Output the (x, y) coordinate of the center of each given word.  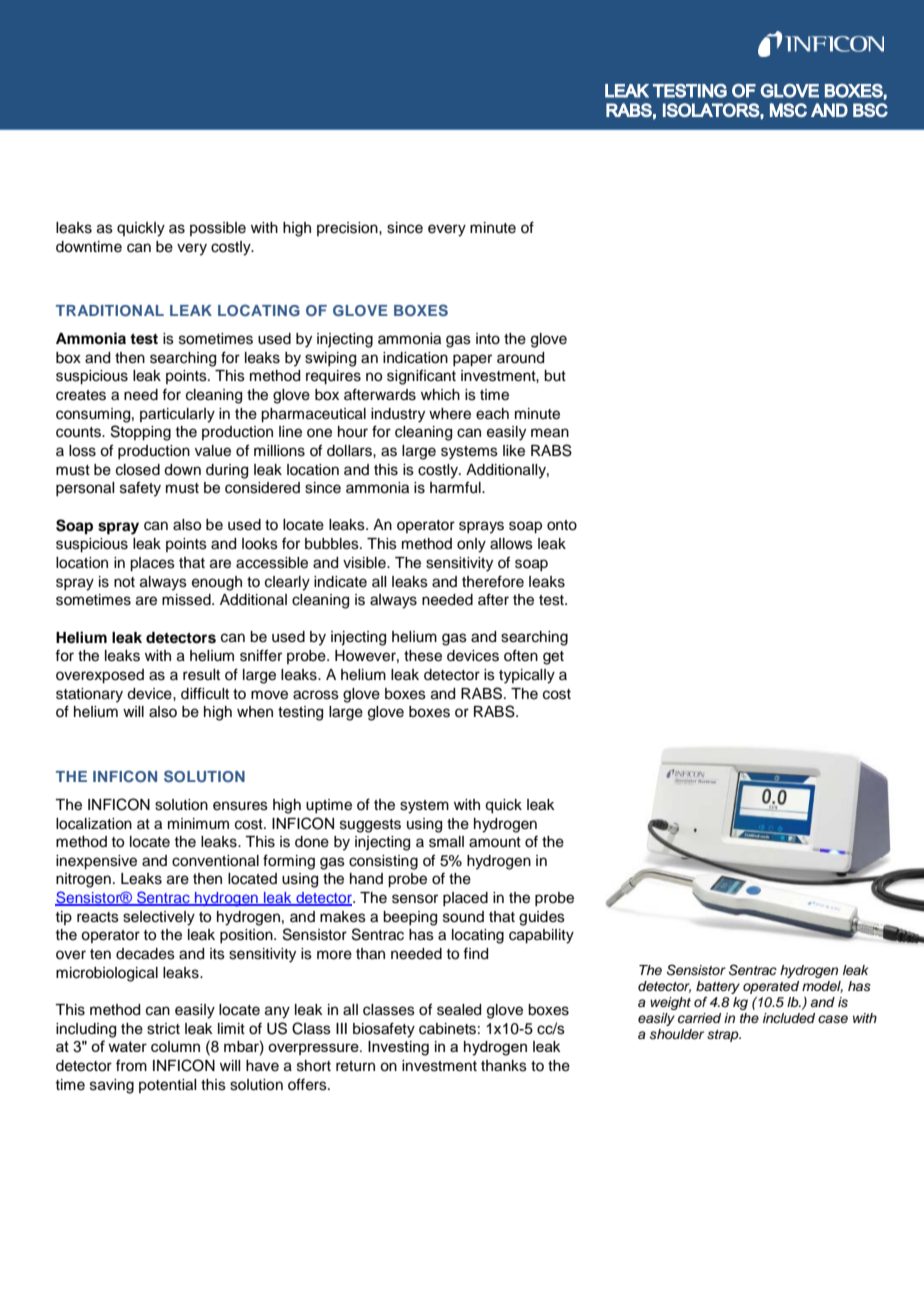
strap (724, 1036)
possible (218, 229)
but (555, 376)
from (131, 1065)
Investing (398, 1048)
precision (348, 229)
